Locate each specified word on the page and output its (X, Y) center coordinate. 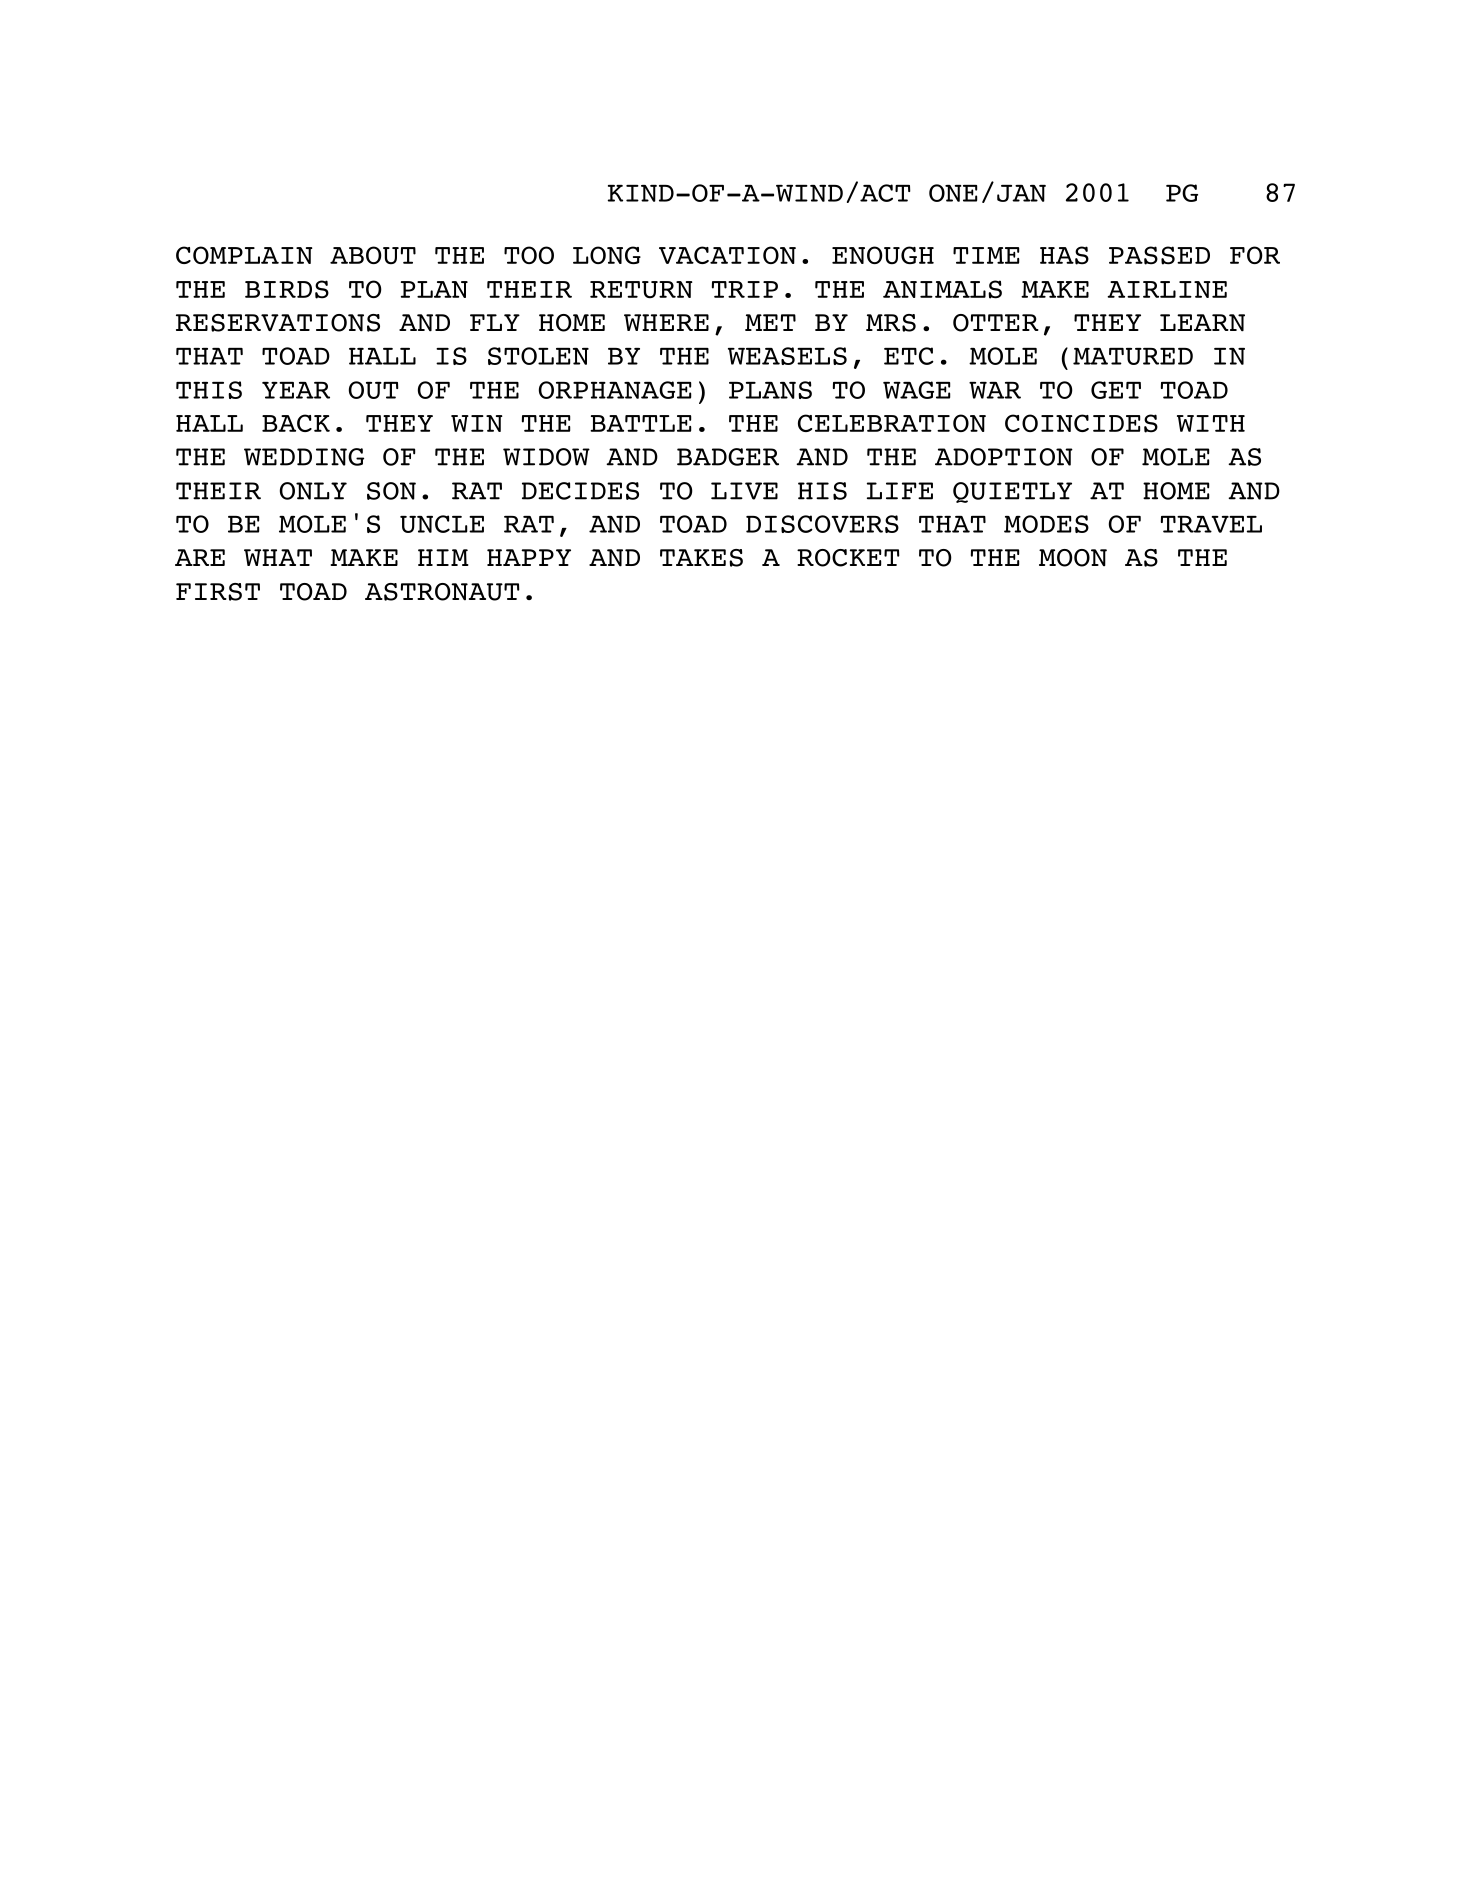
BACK (296, 423)
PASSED (1159, 255)
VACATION (727, 255)
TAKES (701, 558)
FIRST (218, 592)
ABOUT (373, 255)
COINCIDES (1081, 423)
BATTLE (640, 423)
